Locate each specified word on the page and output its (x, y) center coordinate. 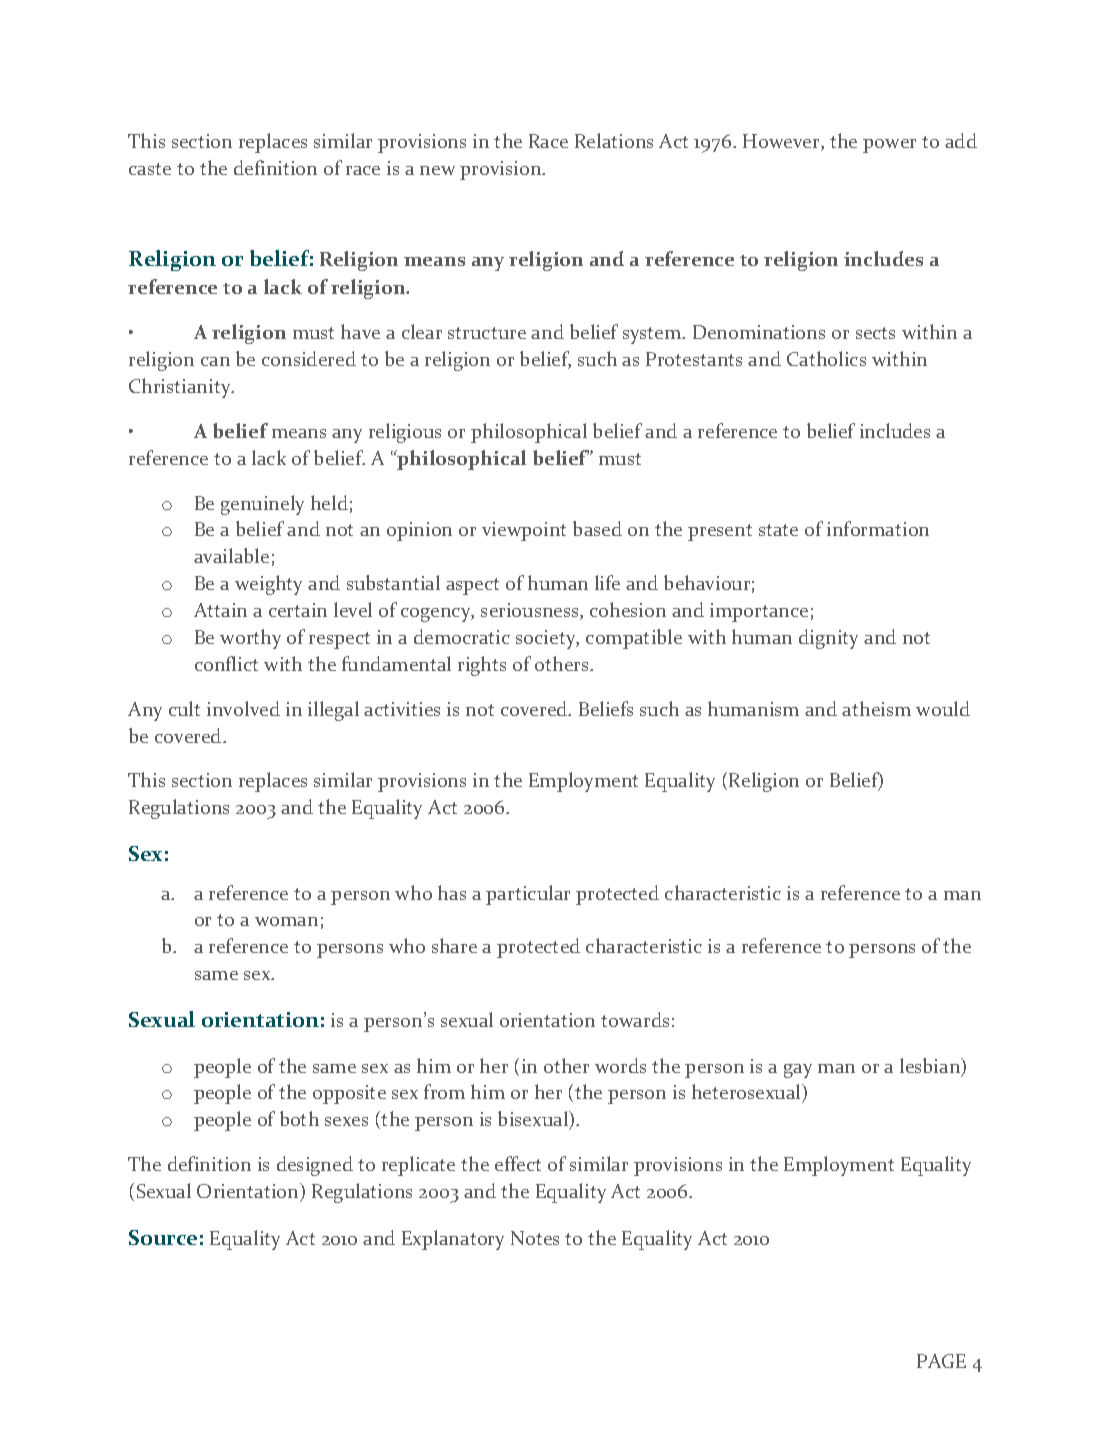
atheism (876, 708)
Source (163, 1237)
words (620, 1065)
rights (482, 666)
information (878, 528)
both (299, 1118)
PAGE (941, 1361)
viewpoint (524, 531)
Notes (535, 1238)
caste (150, 169)
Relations (614, 140)
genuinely (262, 505)
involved (243, 708)
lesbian (931, 1067)
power (889, 146)
